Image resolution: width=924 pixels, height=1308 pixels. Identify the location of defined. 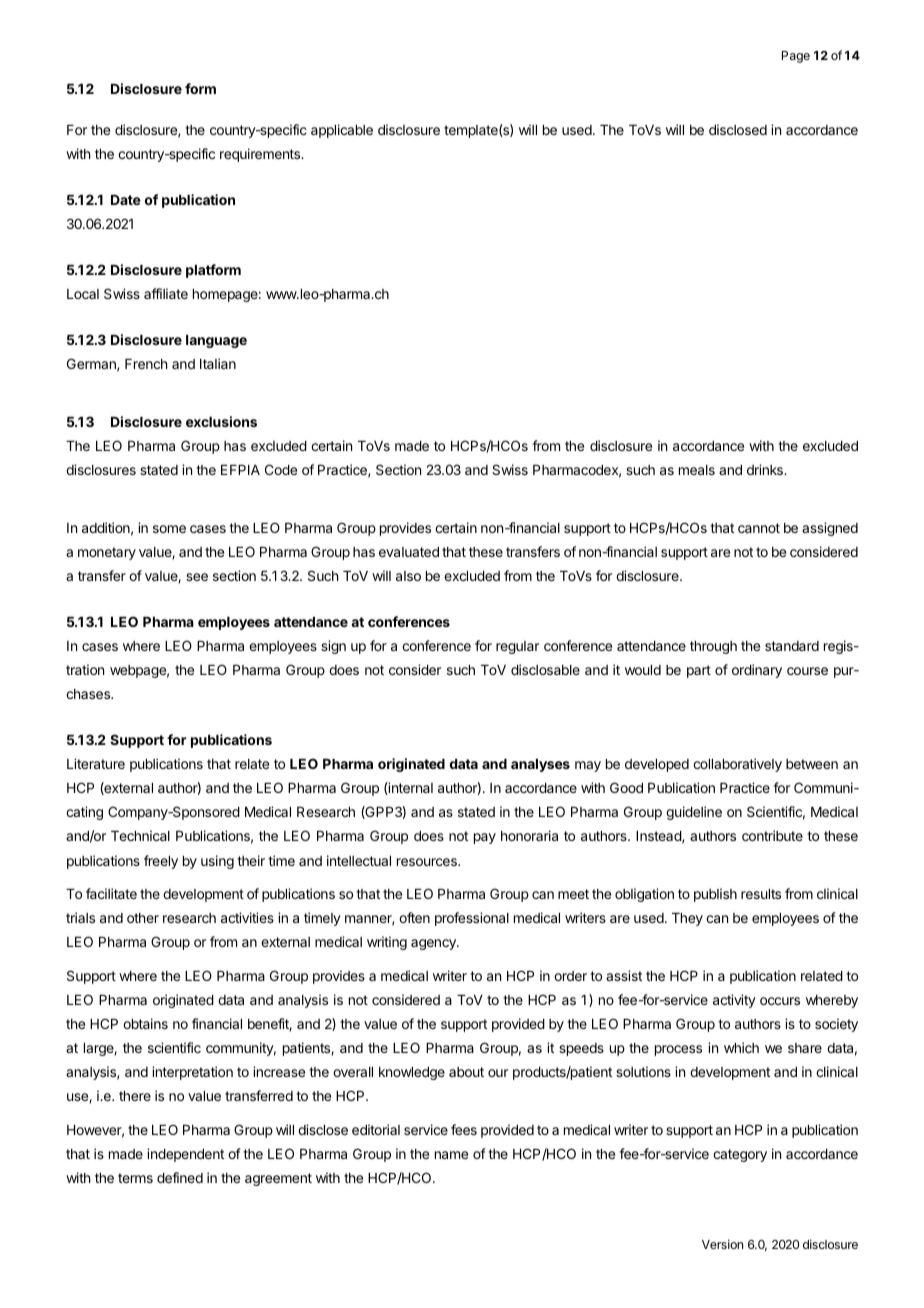
(180, 1177).
